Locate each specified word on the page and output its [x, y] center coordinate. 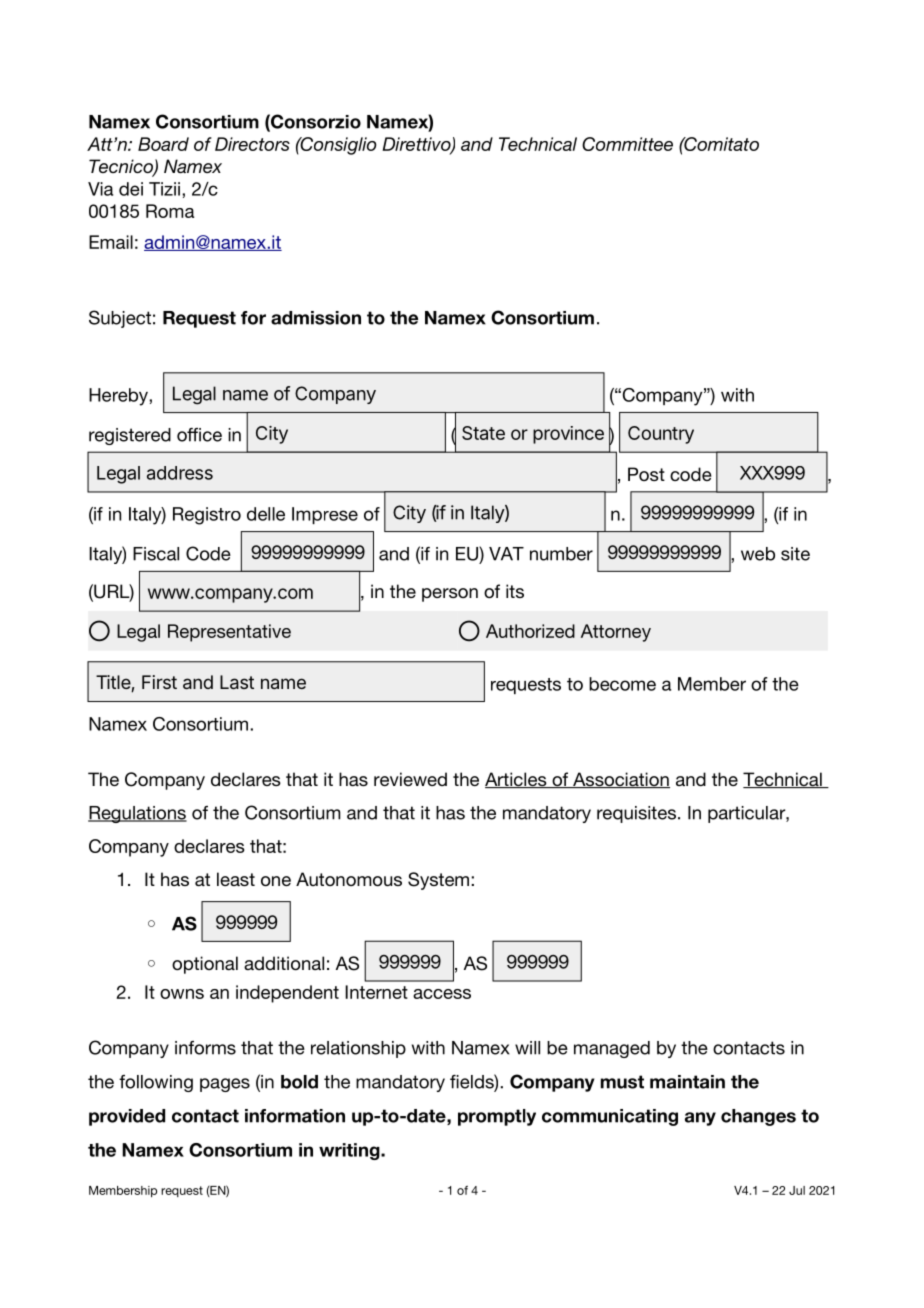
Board [163, 144]
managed [612, 1049]
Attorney [616, 633]
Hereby [119, 397]
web [758, 554]
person [450, 595]
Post [646, 474]
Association [620, 780]
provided [127, 1117]
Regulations [137, 814]
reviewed [410, 779]
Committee [627, 144]
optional [205, 965]
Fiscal [156, 554]
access [442, 994]
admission [316, 318]
